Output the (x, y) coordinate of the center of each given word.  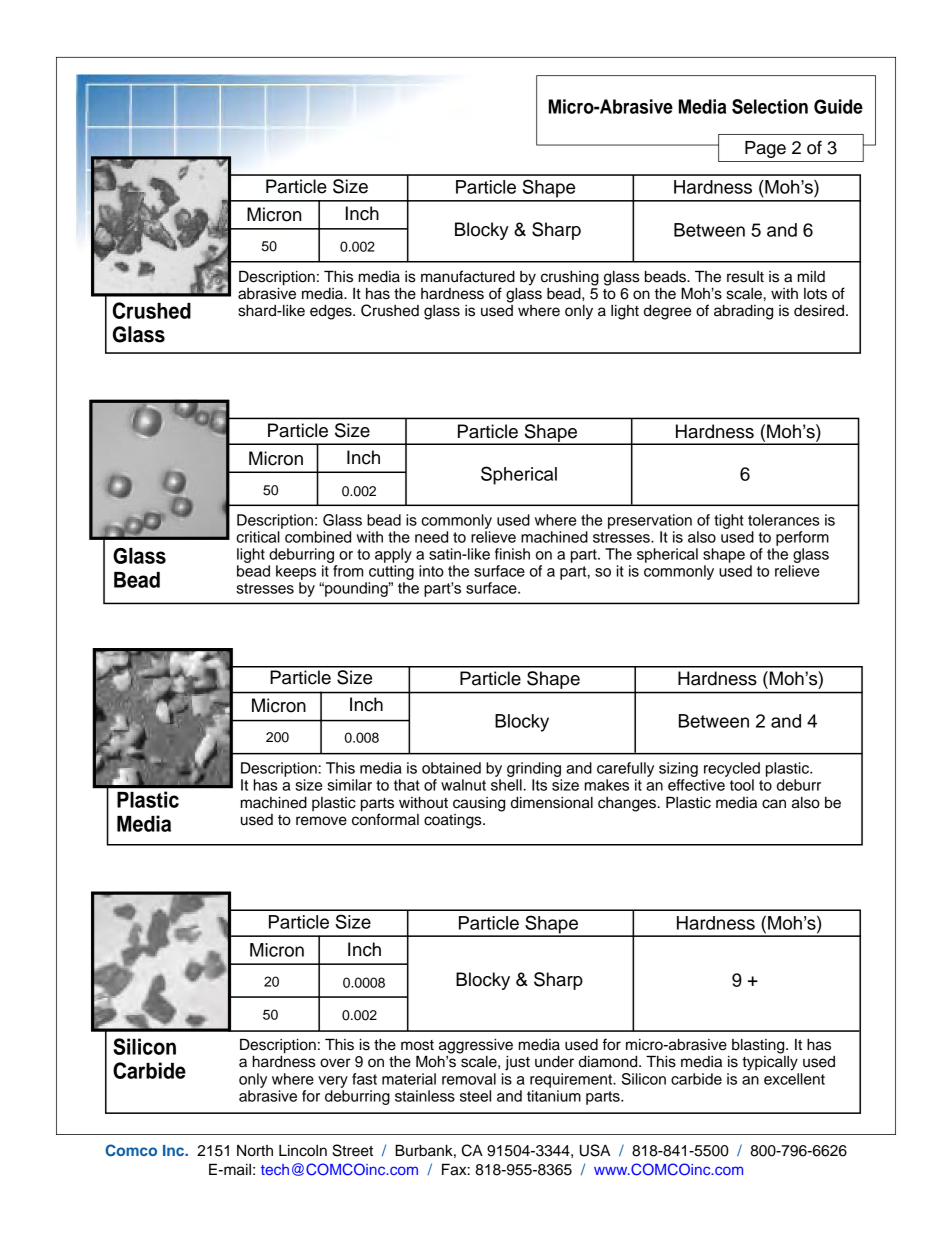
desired (820, 310)
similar (349, 785)
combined (318, 537)
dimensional (552, 803)
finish (512, 554)
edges (332, 312)
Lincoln (303, 1151)
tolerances (784, 520)
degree (667, 312)
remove (321, 821)
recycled (732, 769)
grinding (534, 769)
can (774, 804)
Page (765, 149)
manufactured (468, 276)
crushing (570, 278)
